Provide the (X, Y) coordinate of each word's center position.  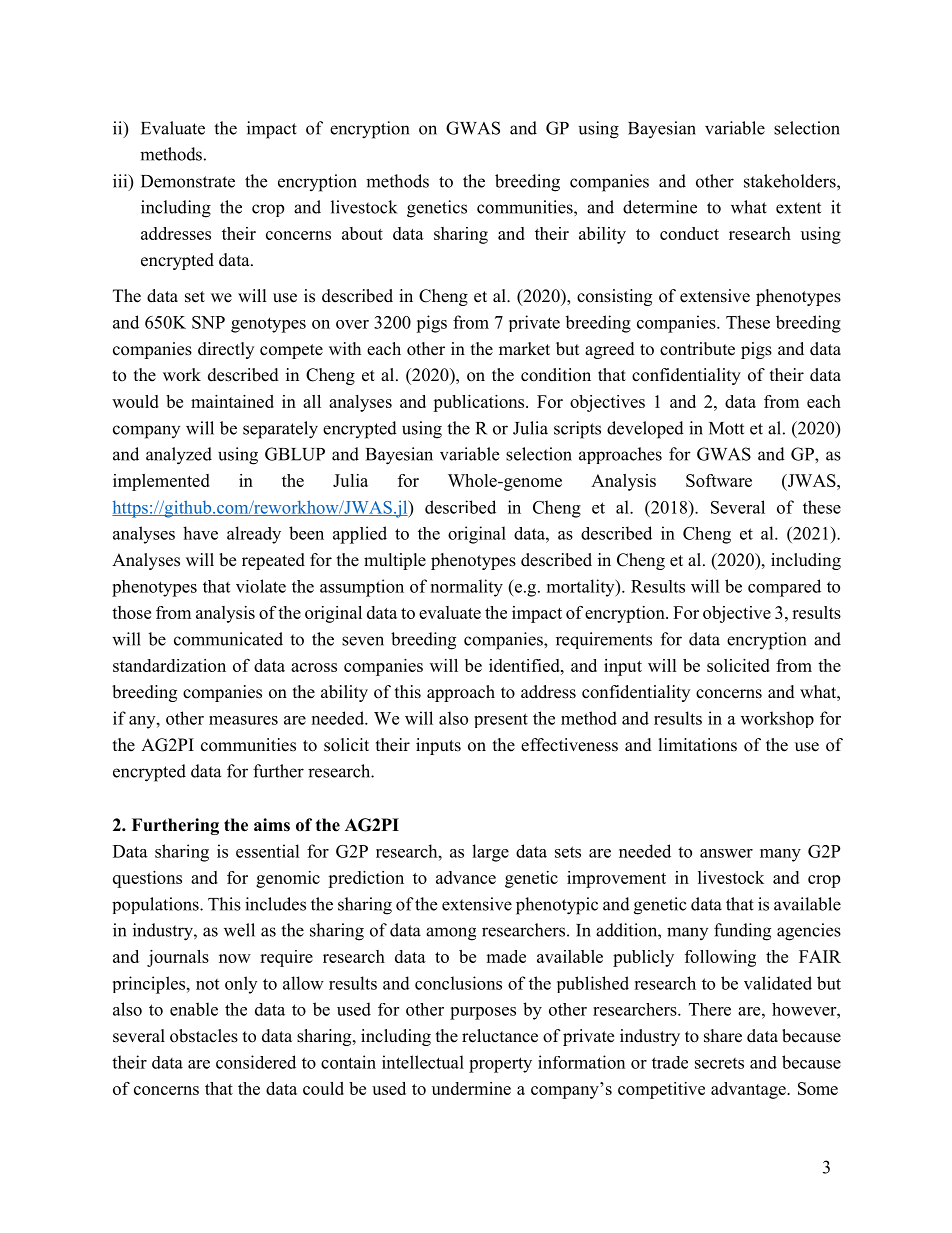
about (362, 233)
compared (784, 588)
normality (467, 588)
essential (268, 851)
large (490, 853)
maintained (232, 401)
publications (480, 403)
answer (726, 853)
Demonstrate (188, 181)
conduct (689, 233)
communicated (228, 639)
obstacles (204, 1036)
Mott (726, 428)
